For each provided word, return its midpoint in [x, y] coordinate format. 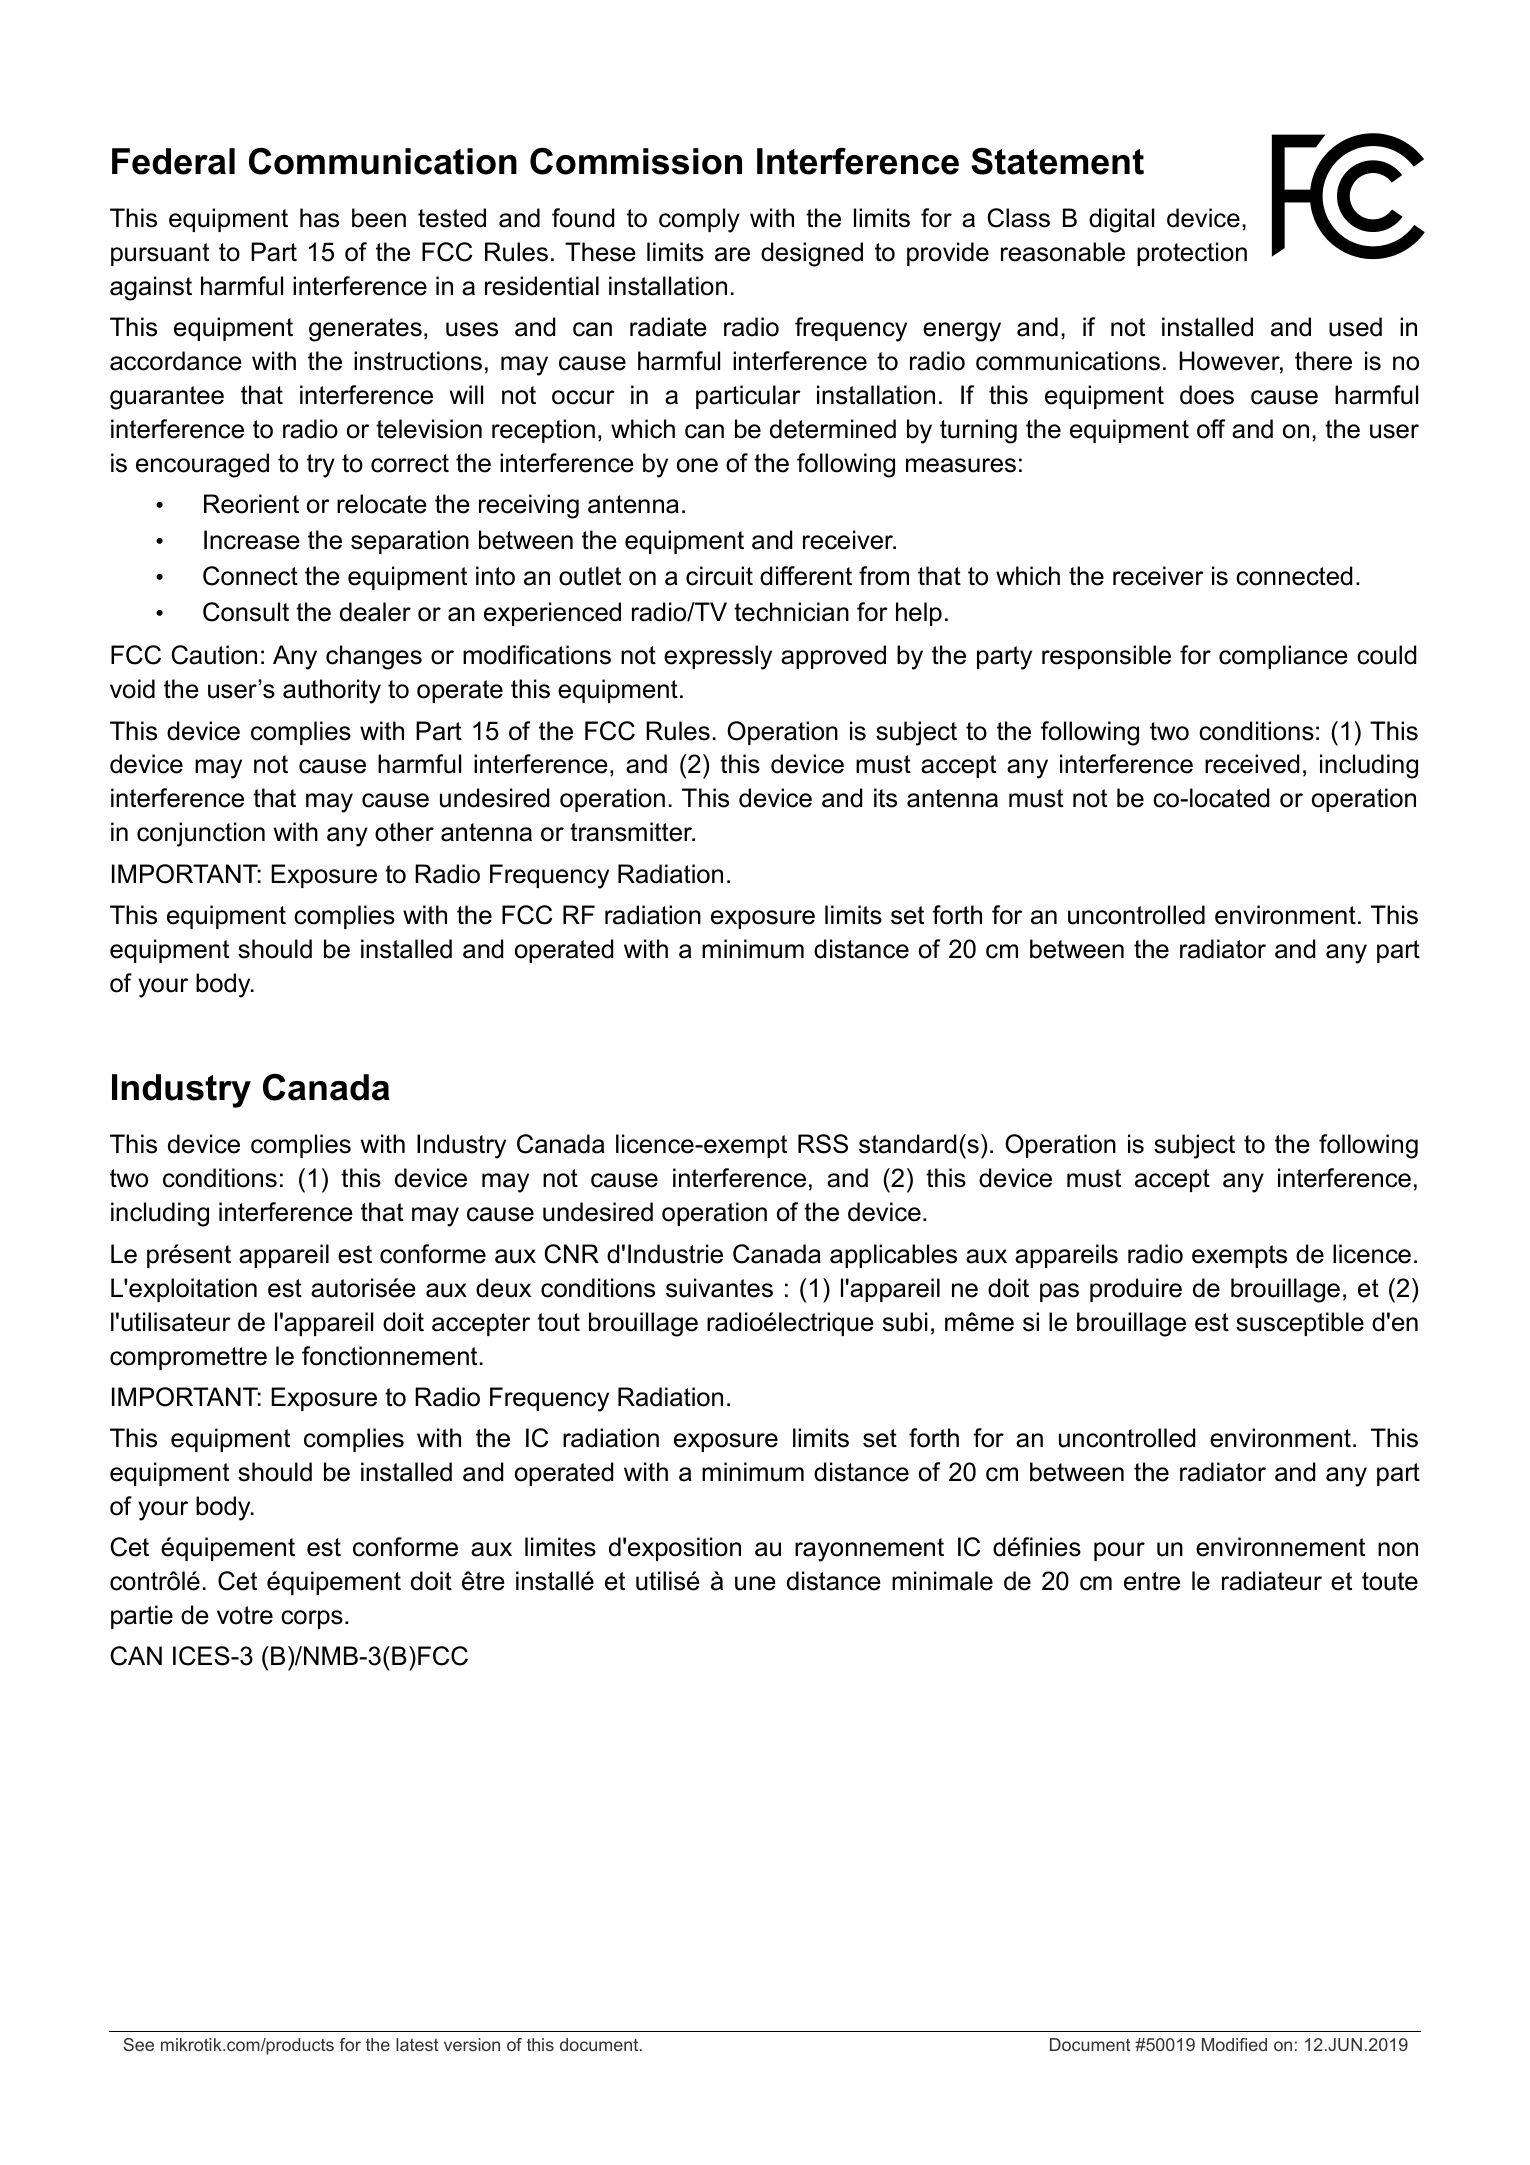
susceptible [1300, 1324]
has [319, 218]
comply [699, 220]
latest [417, 2044]
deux [503, 1288]
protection [1192, 254]
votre [245, 1615]
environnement [1280, 1547]
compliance [1283, 657]
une [755, 1583]
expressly [718, 657]
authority [332, 691]
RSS [823, 1144]
